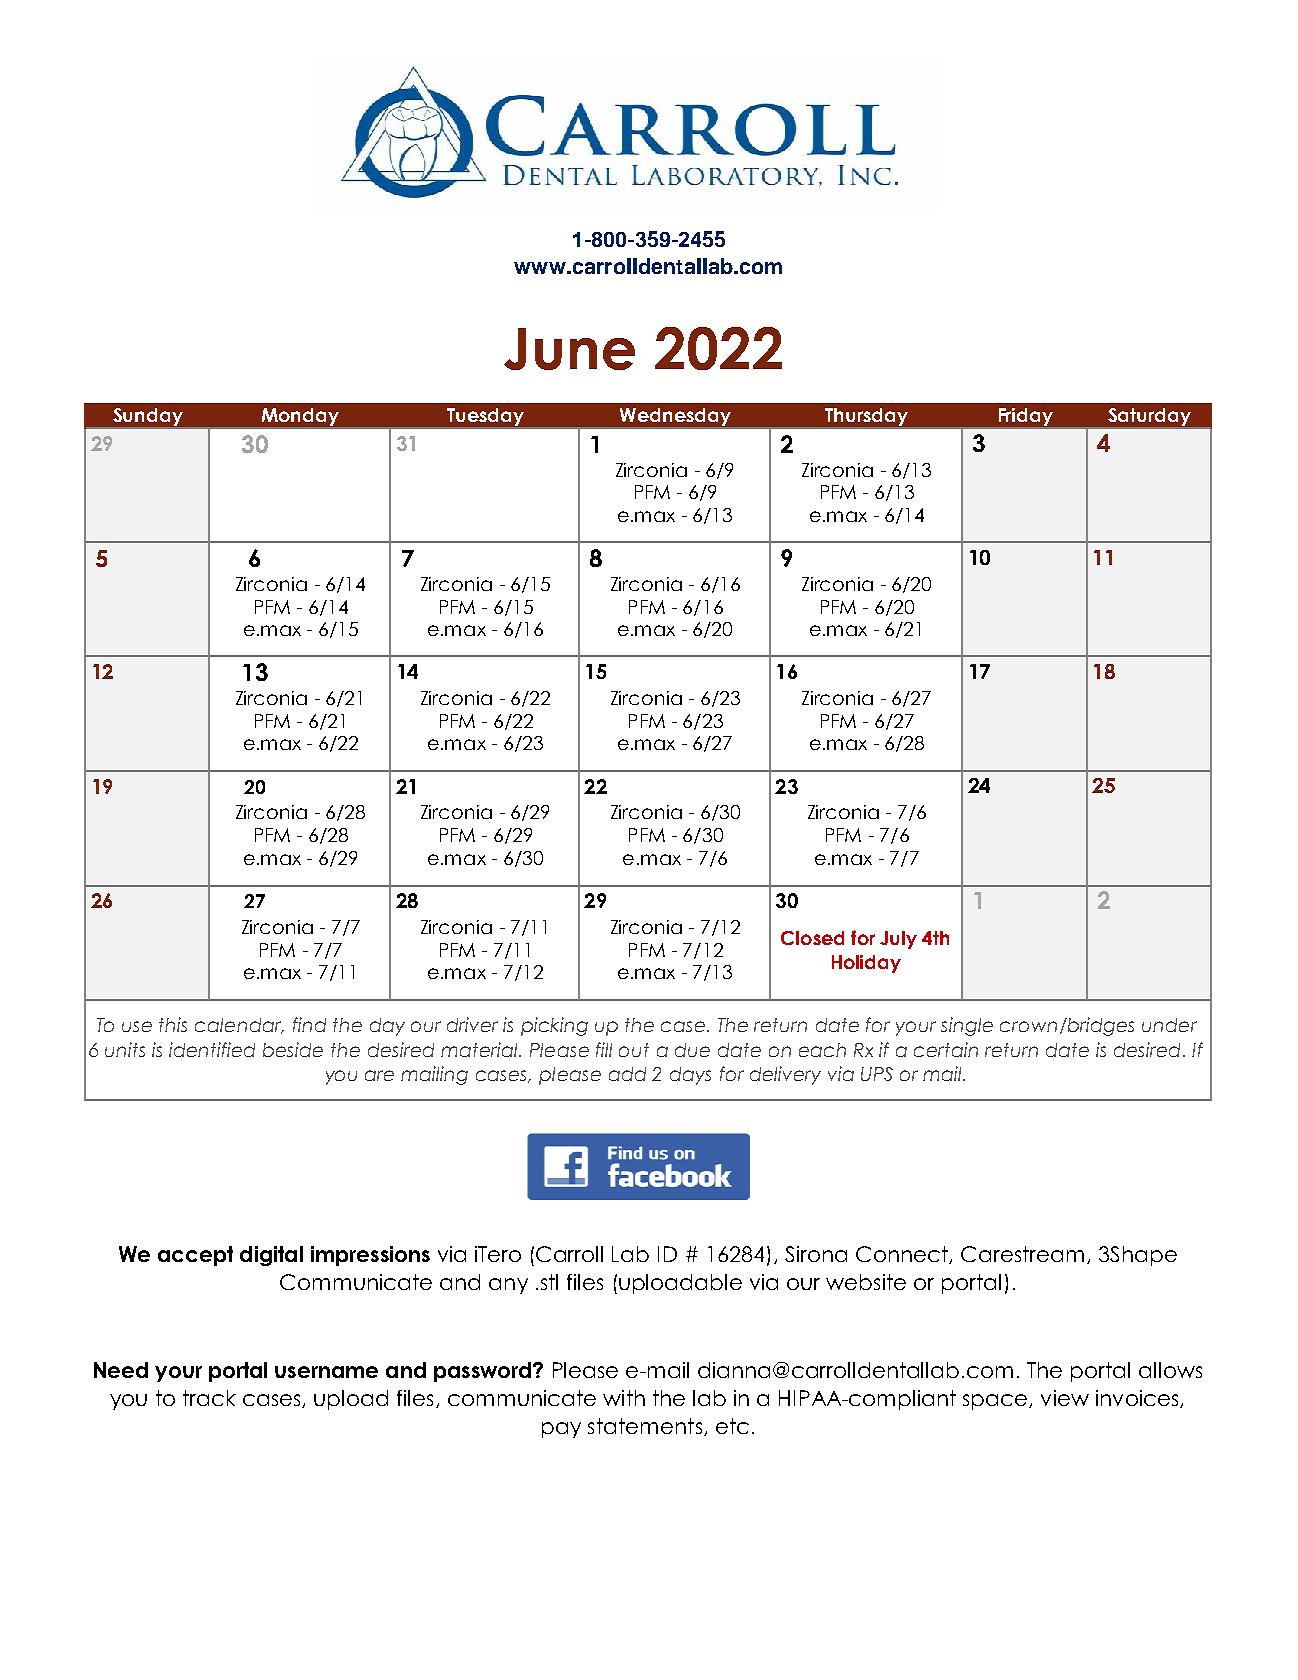 This screenshot has height=1680, width=1298. Describe the element at coordinates (209, 1398) in the screenshot. I see `track` at that location.
